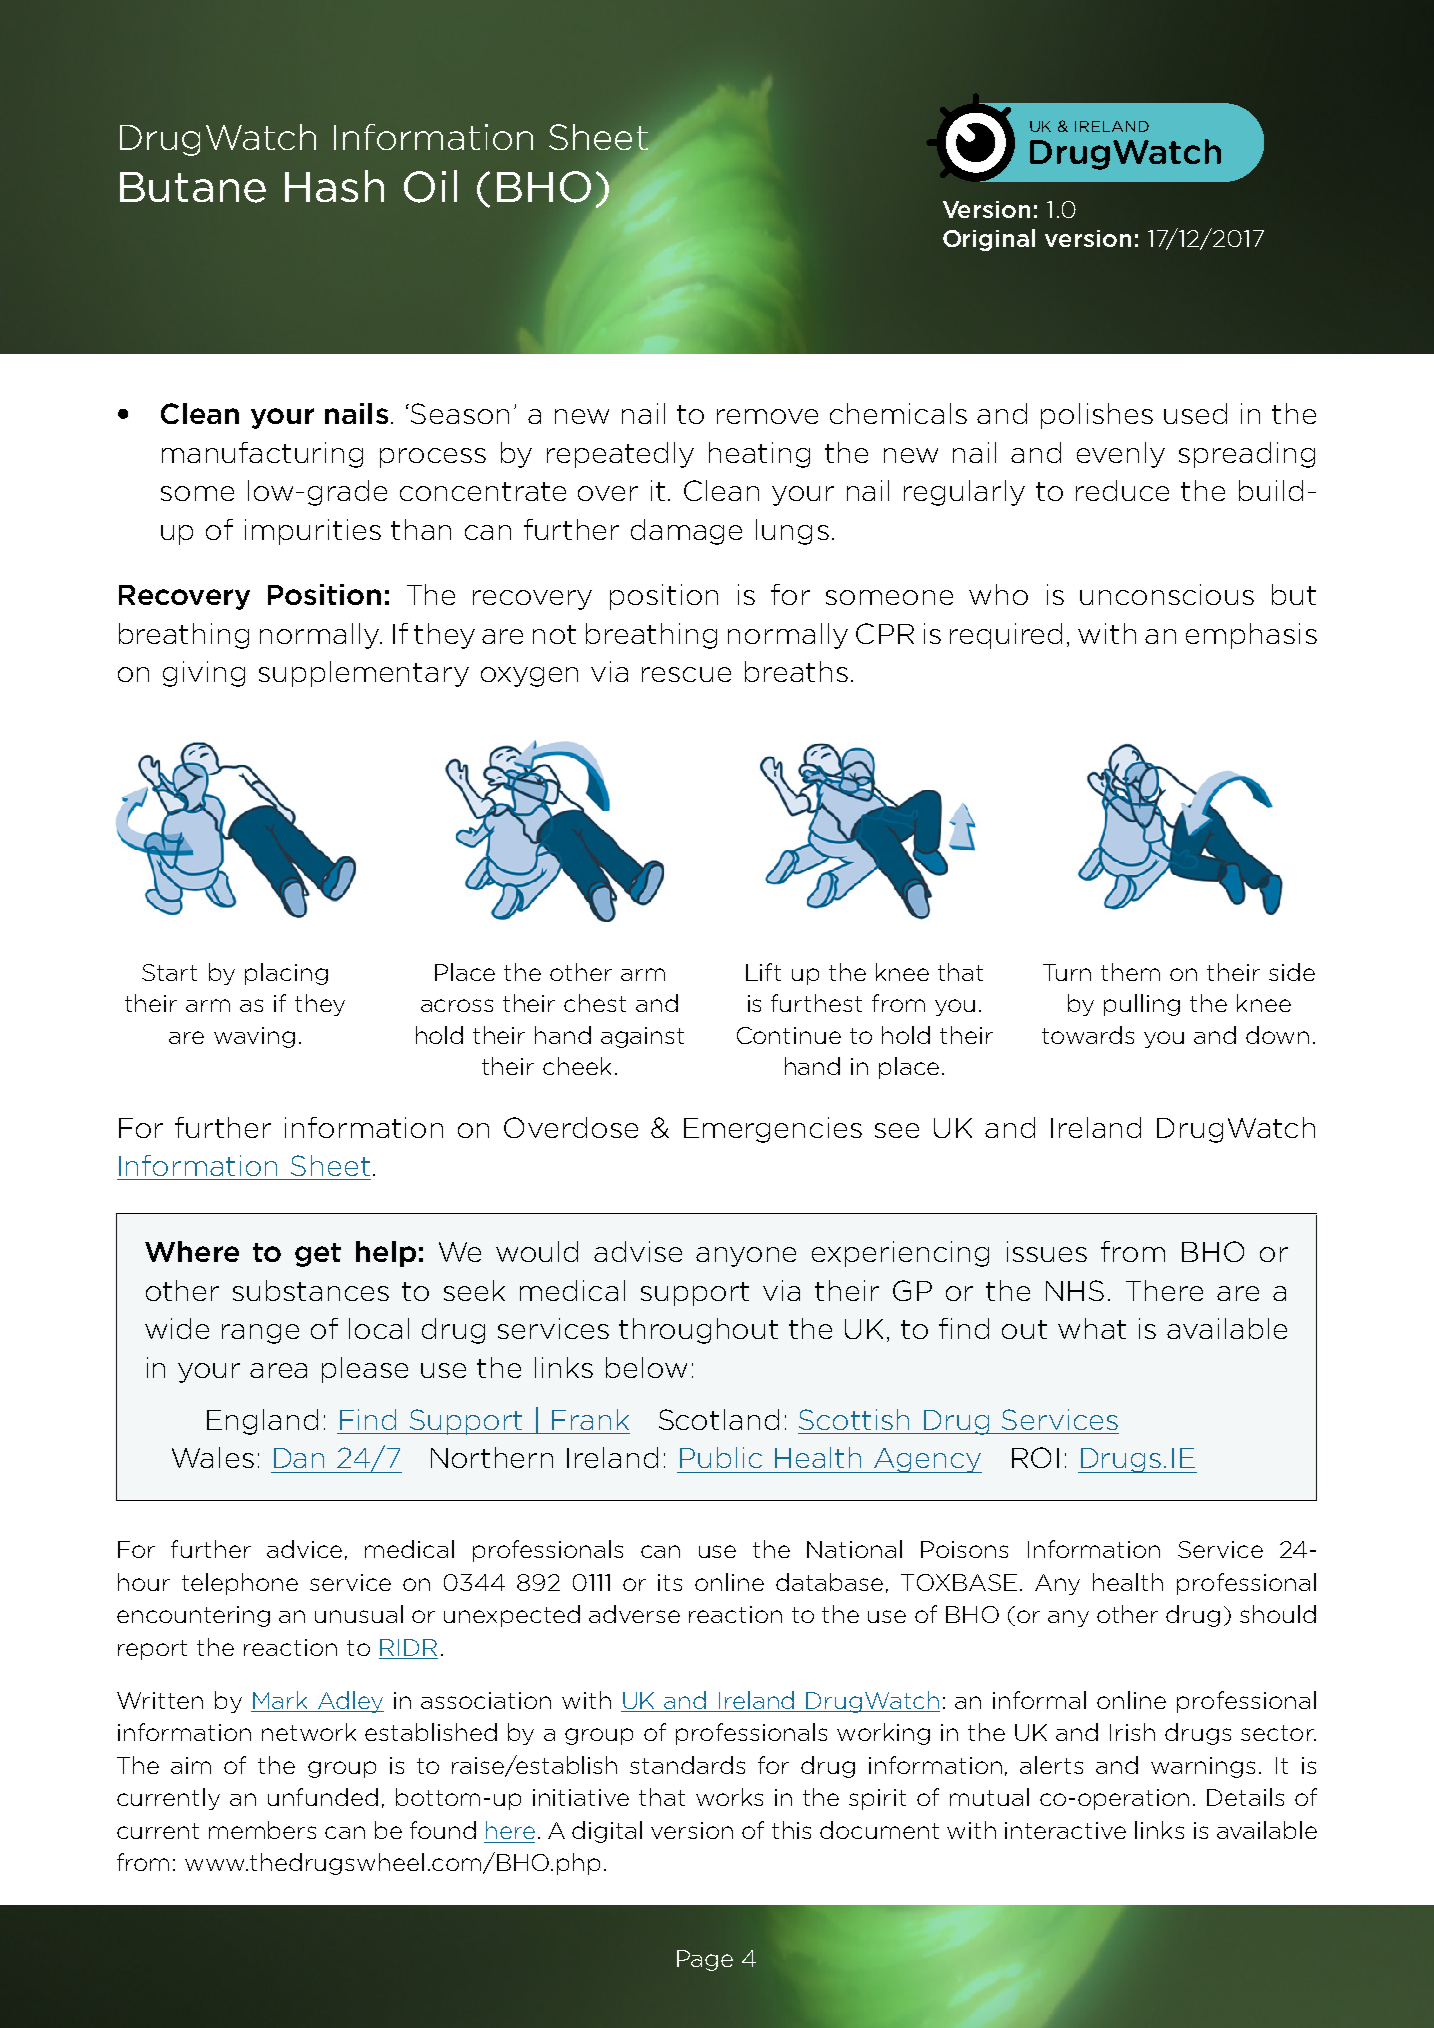  Describe the element at coordinates (262, 1830) in the image. I see `members` at that location.
